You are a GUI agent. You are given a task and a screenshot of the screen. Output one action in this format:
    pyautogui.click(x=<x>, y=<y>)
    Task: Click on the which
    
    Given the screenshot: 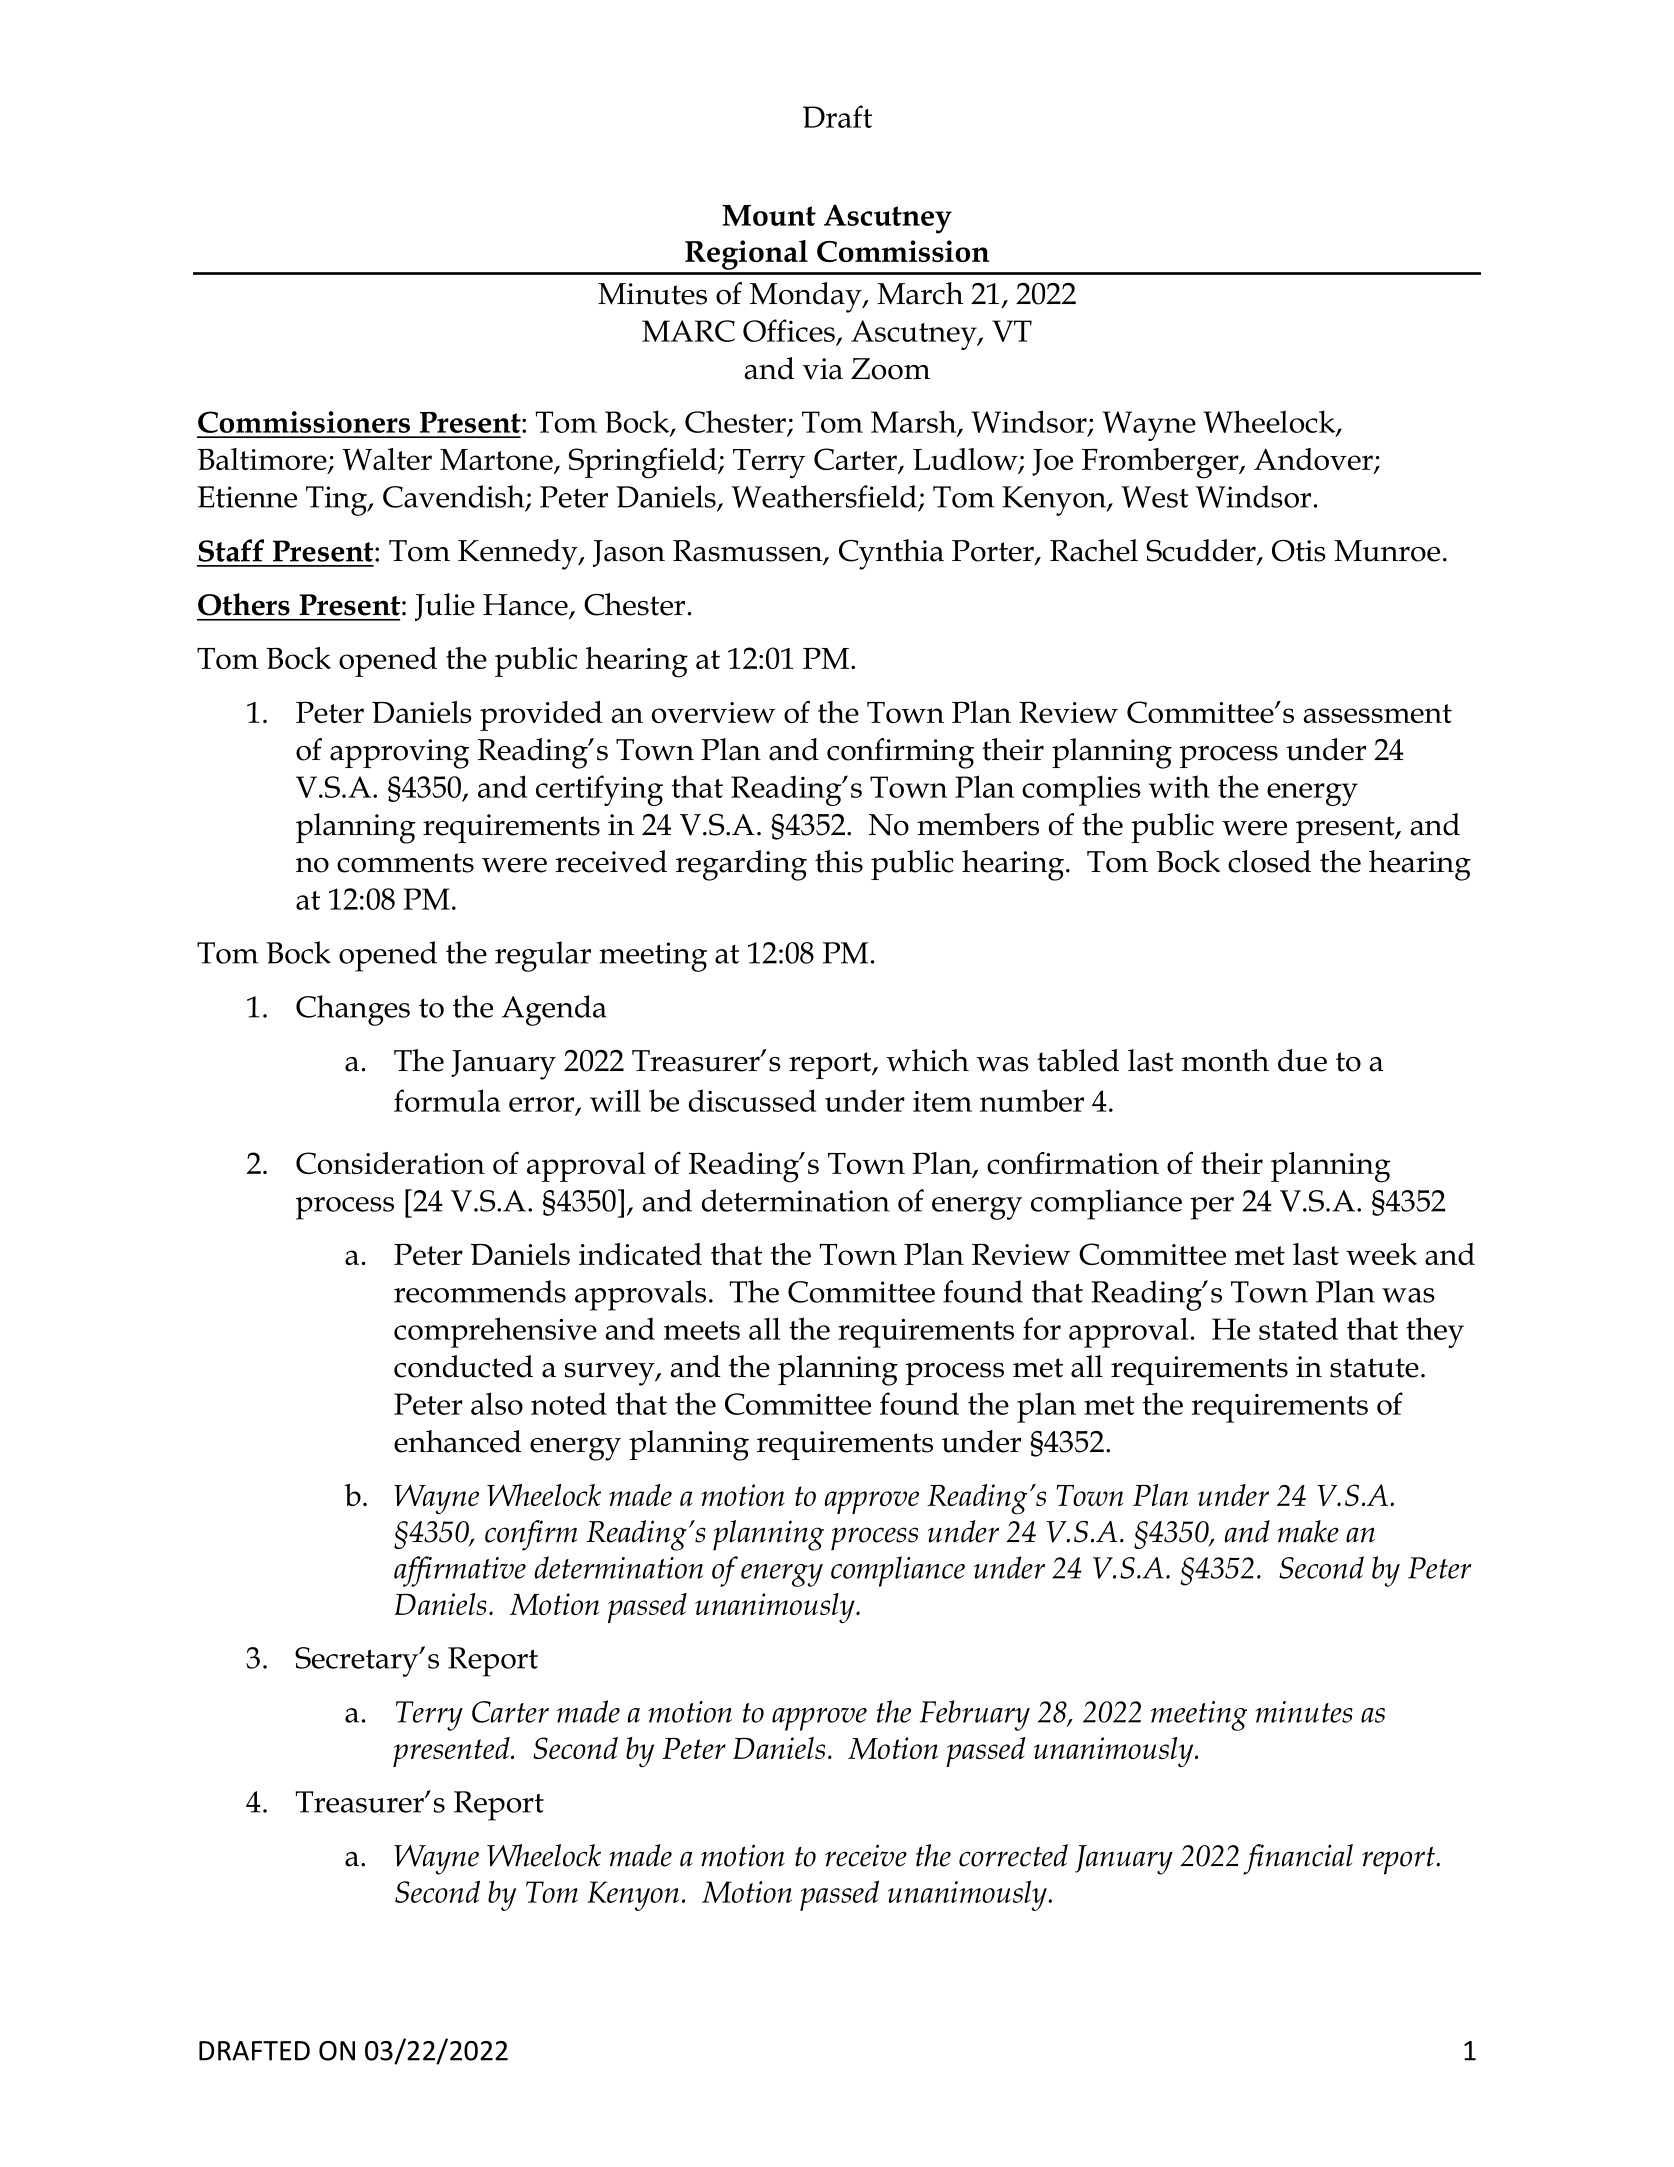 What is the action you would take?
    pyautogui.click(x=927, y=1060)
